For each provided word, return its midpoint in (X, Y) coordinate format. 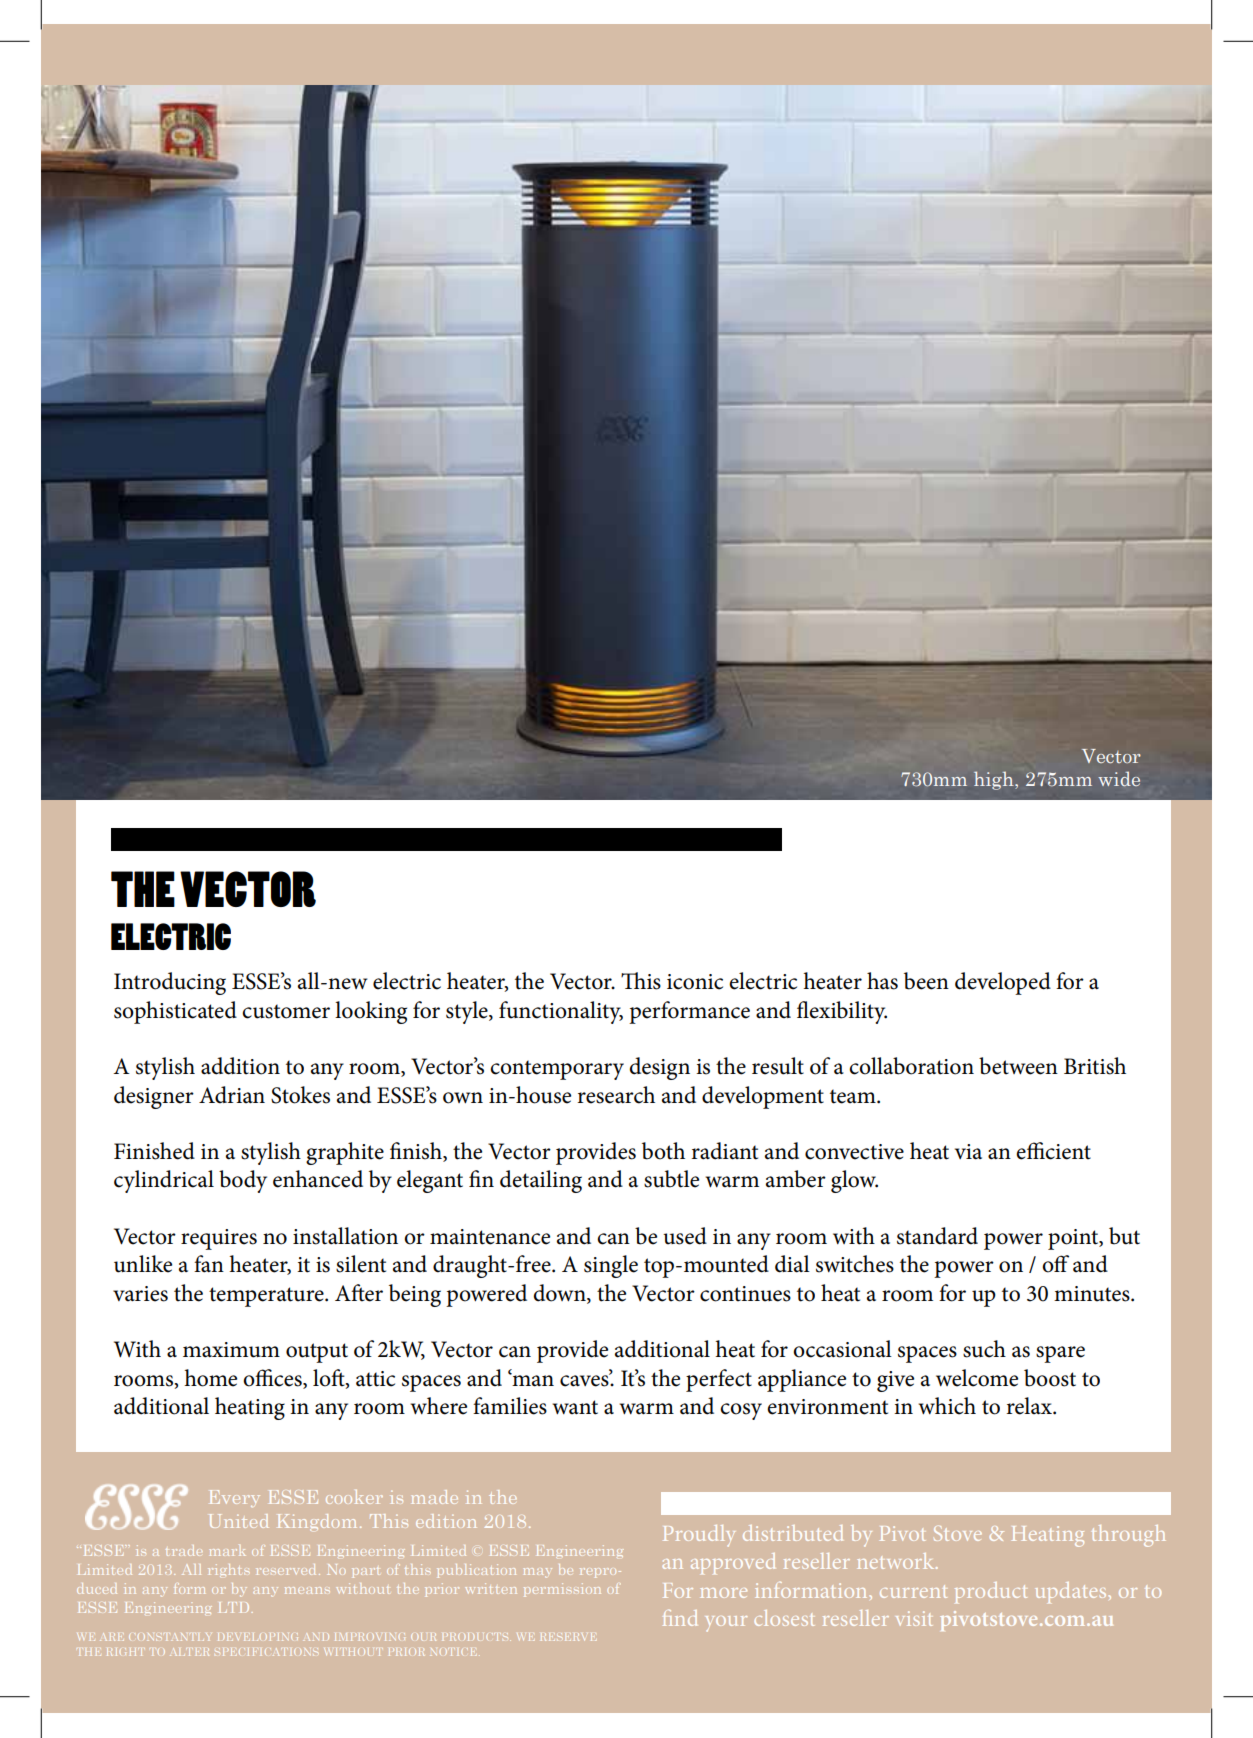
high (995, 780)
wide (1119, 779)
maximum (231, 1350)
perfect (719, 1380)
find (680, 1618)
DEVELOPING (258, 1637)
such (984, 1349)
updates (1070, 1592)
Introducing (170, 983)
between (1018, 1066)
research (616, 1095)
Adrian (232, 1095)
